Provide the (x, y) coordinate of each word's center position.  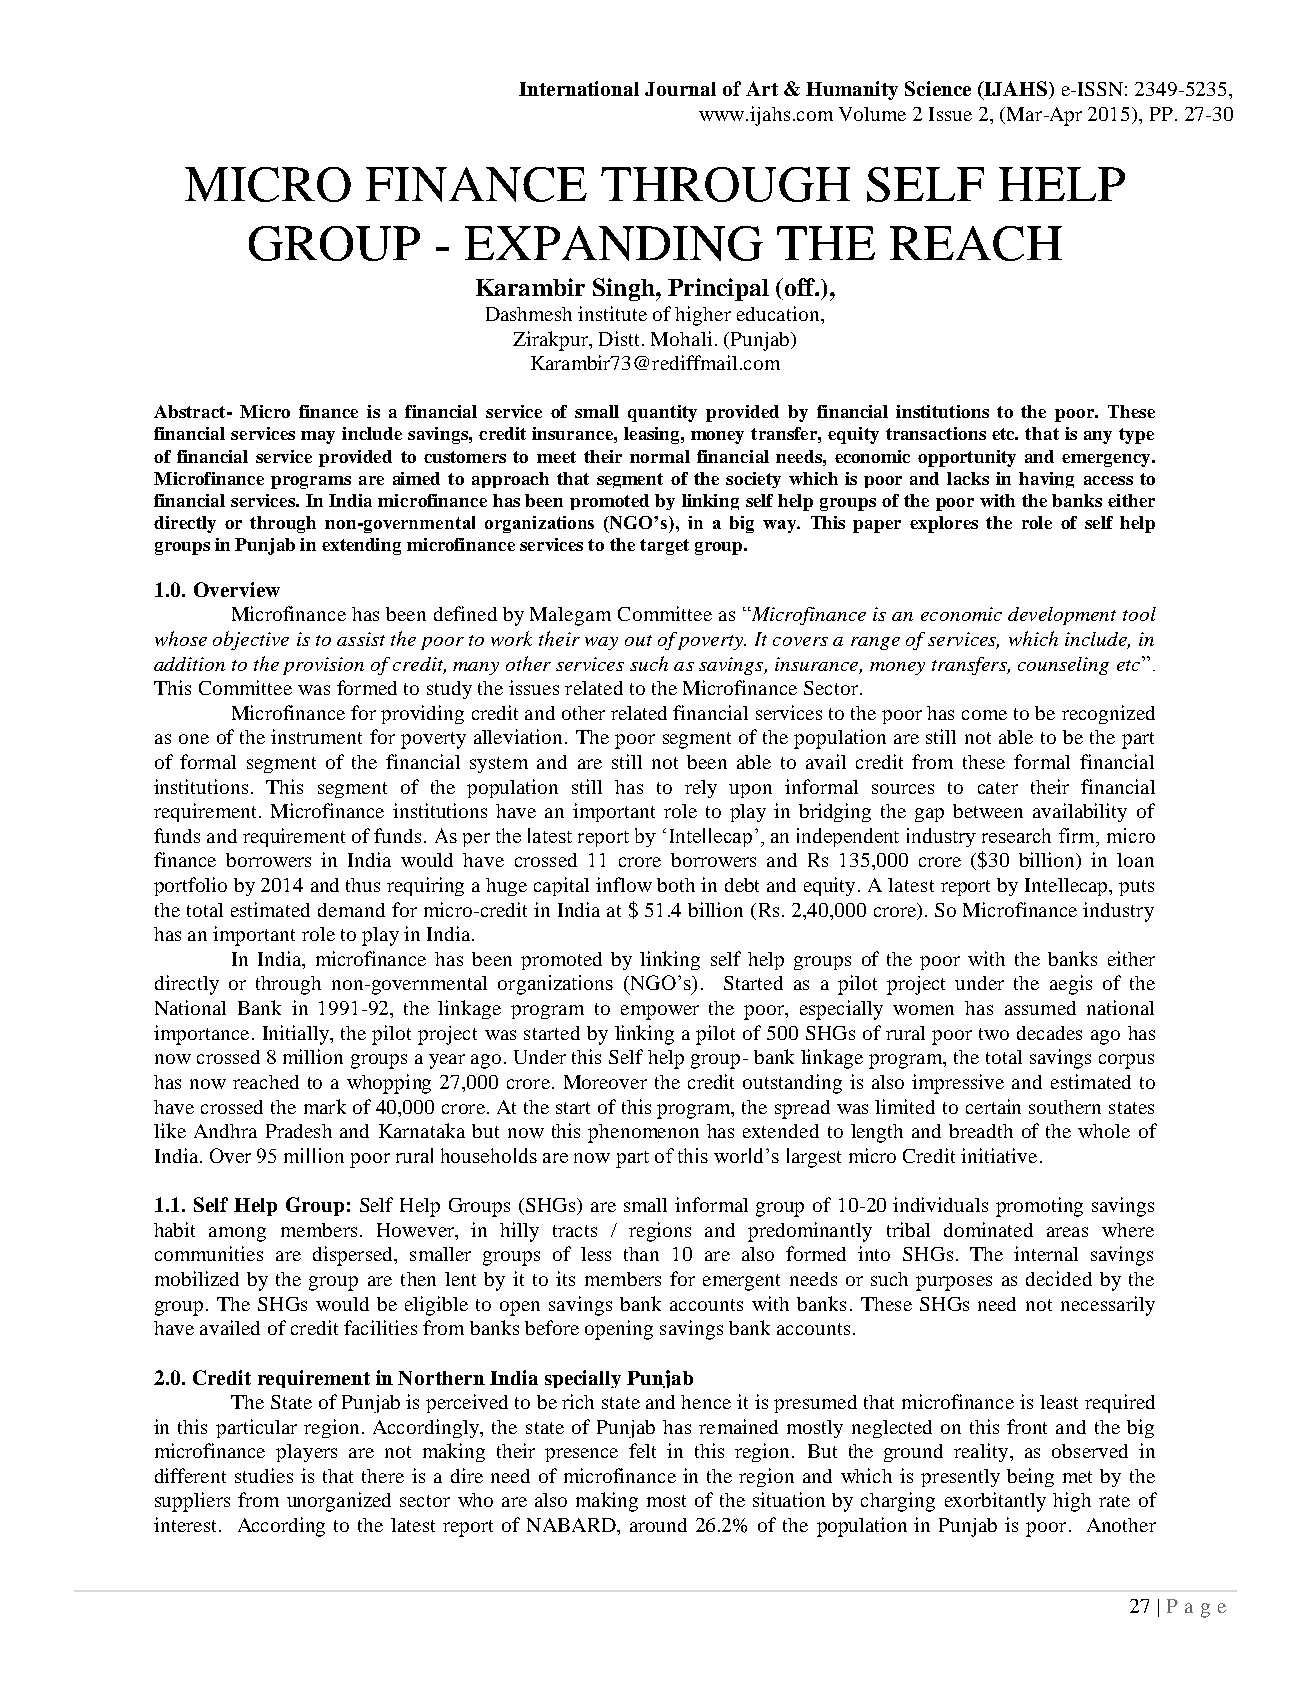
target (664, 547)
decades (1049, 1033)
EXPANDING (614, 243)
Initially (297, 1035)
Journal (680, 89)
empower (660, 1012)
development (1062, 616)
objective (251, 640)
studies (264, 1475)
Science (938, 88)
